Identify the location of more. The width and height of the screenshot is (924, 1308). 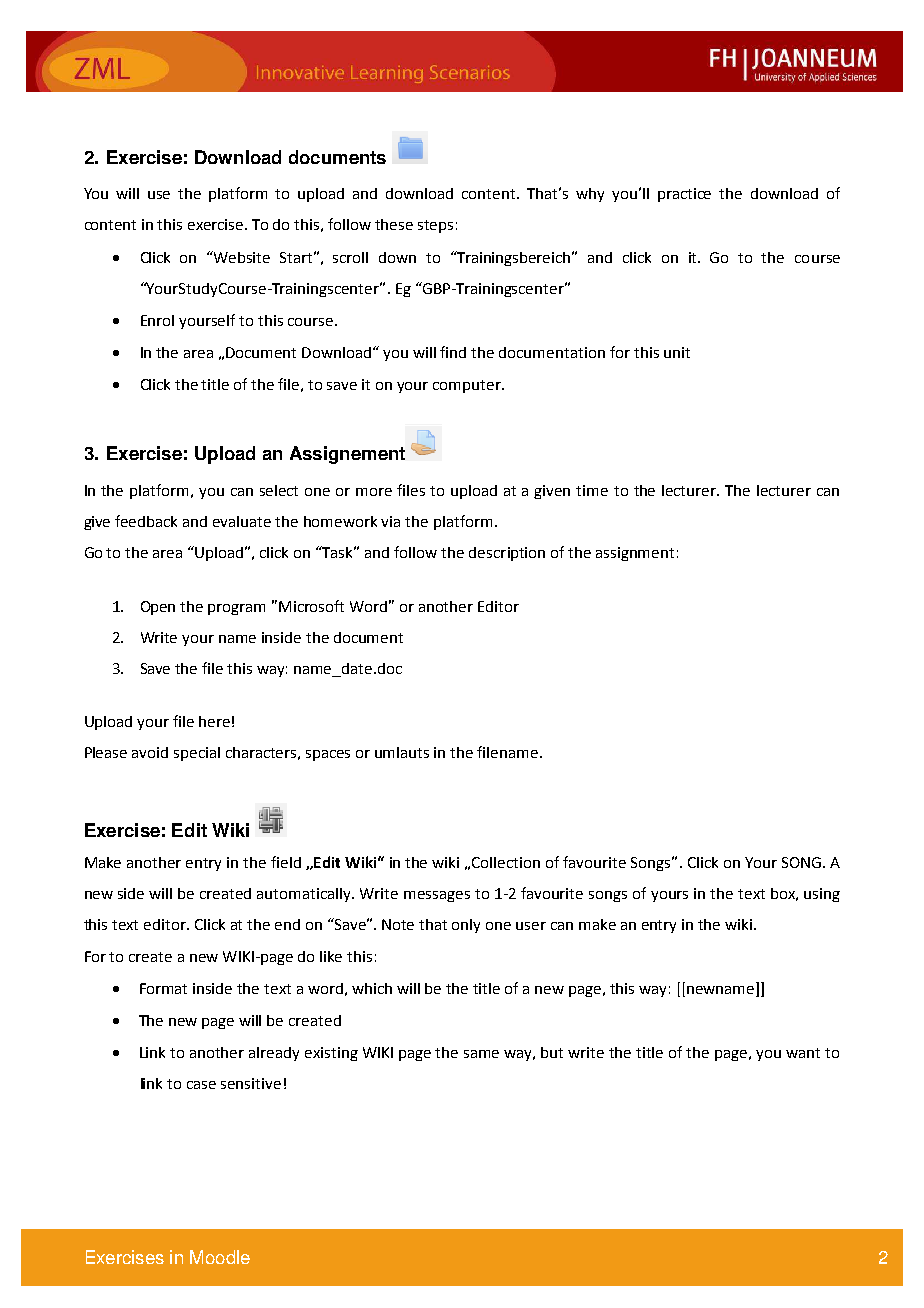
(374, 492).
